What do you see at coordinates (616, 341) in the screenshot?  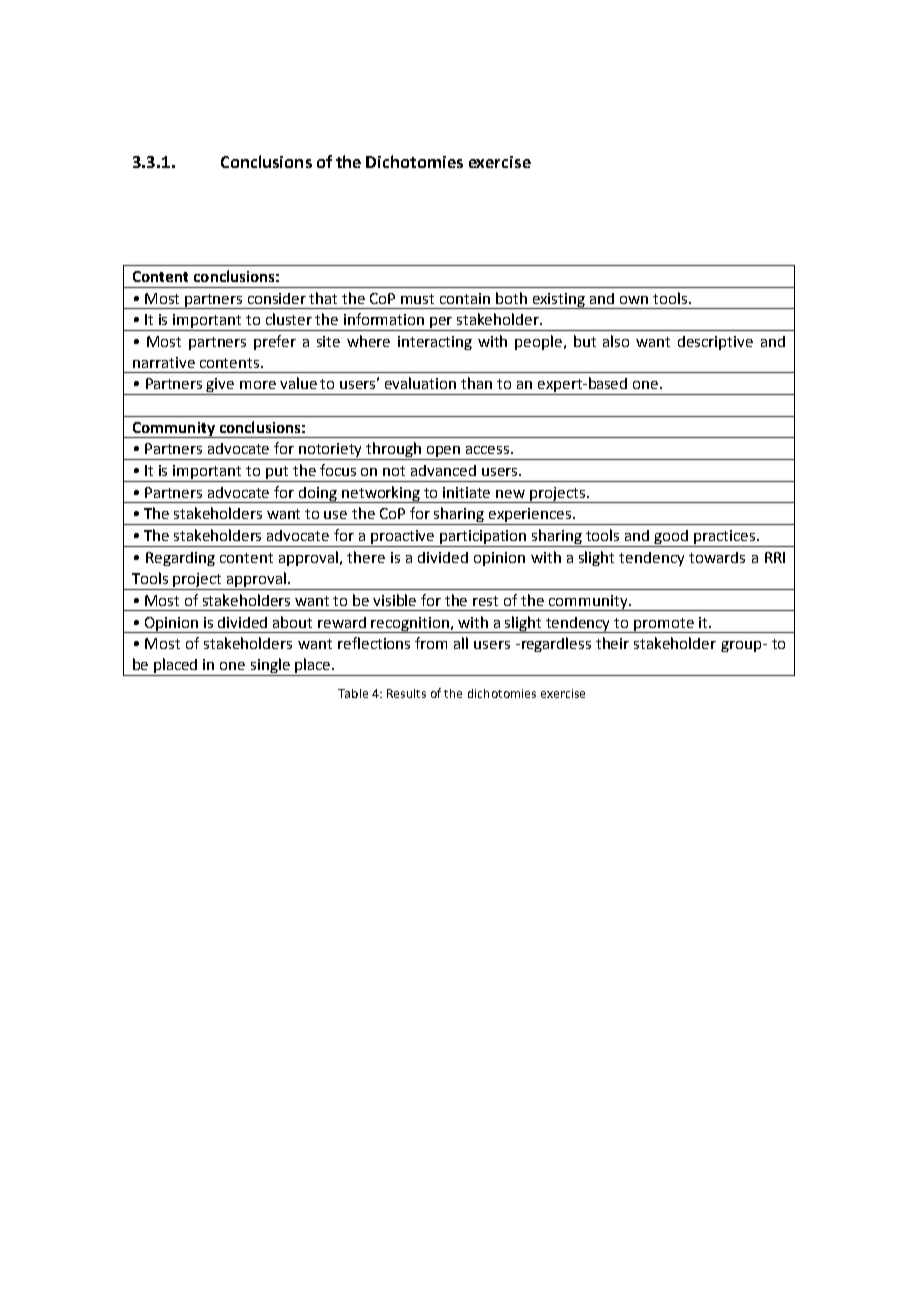 I see `also` at bounding box center [616, 341].
